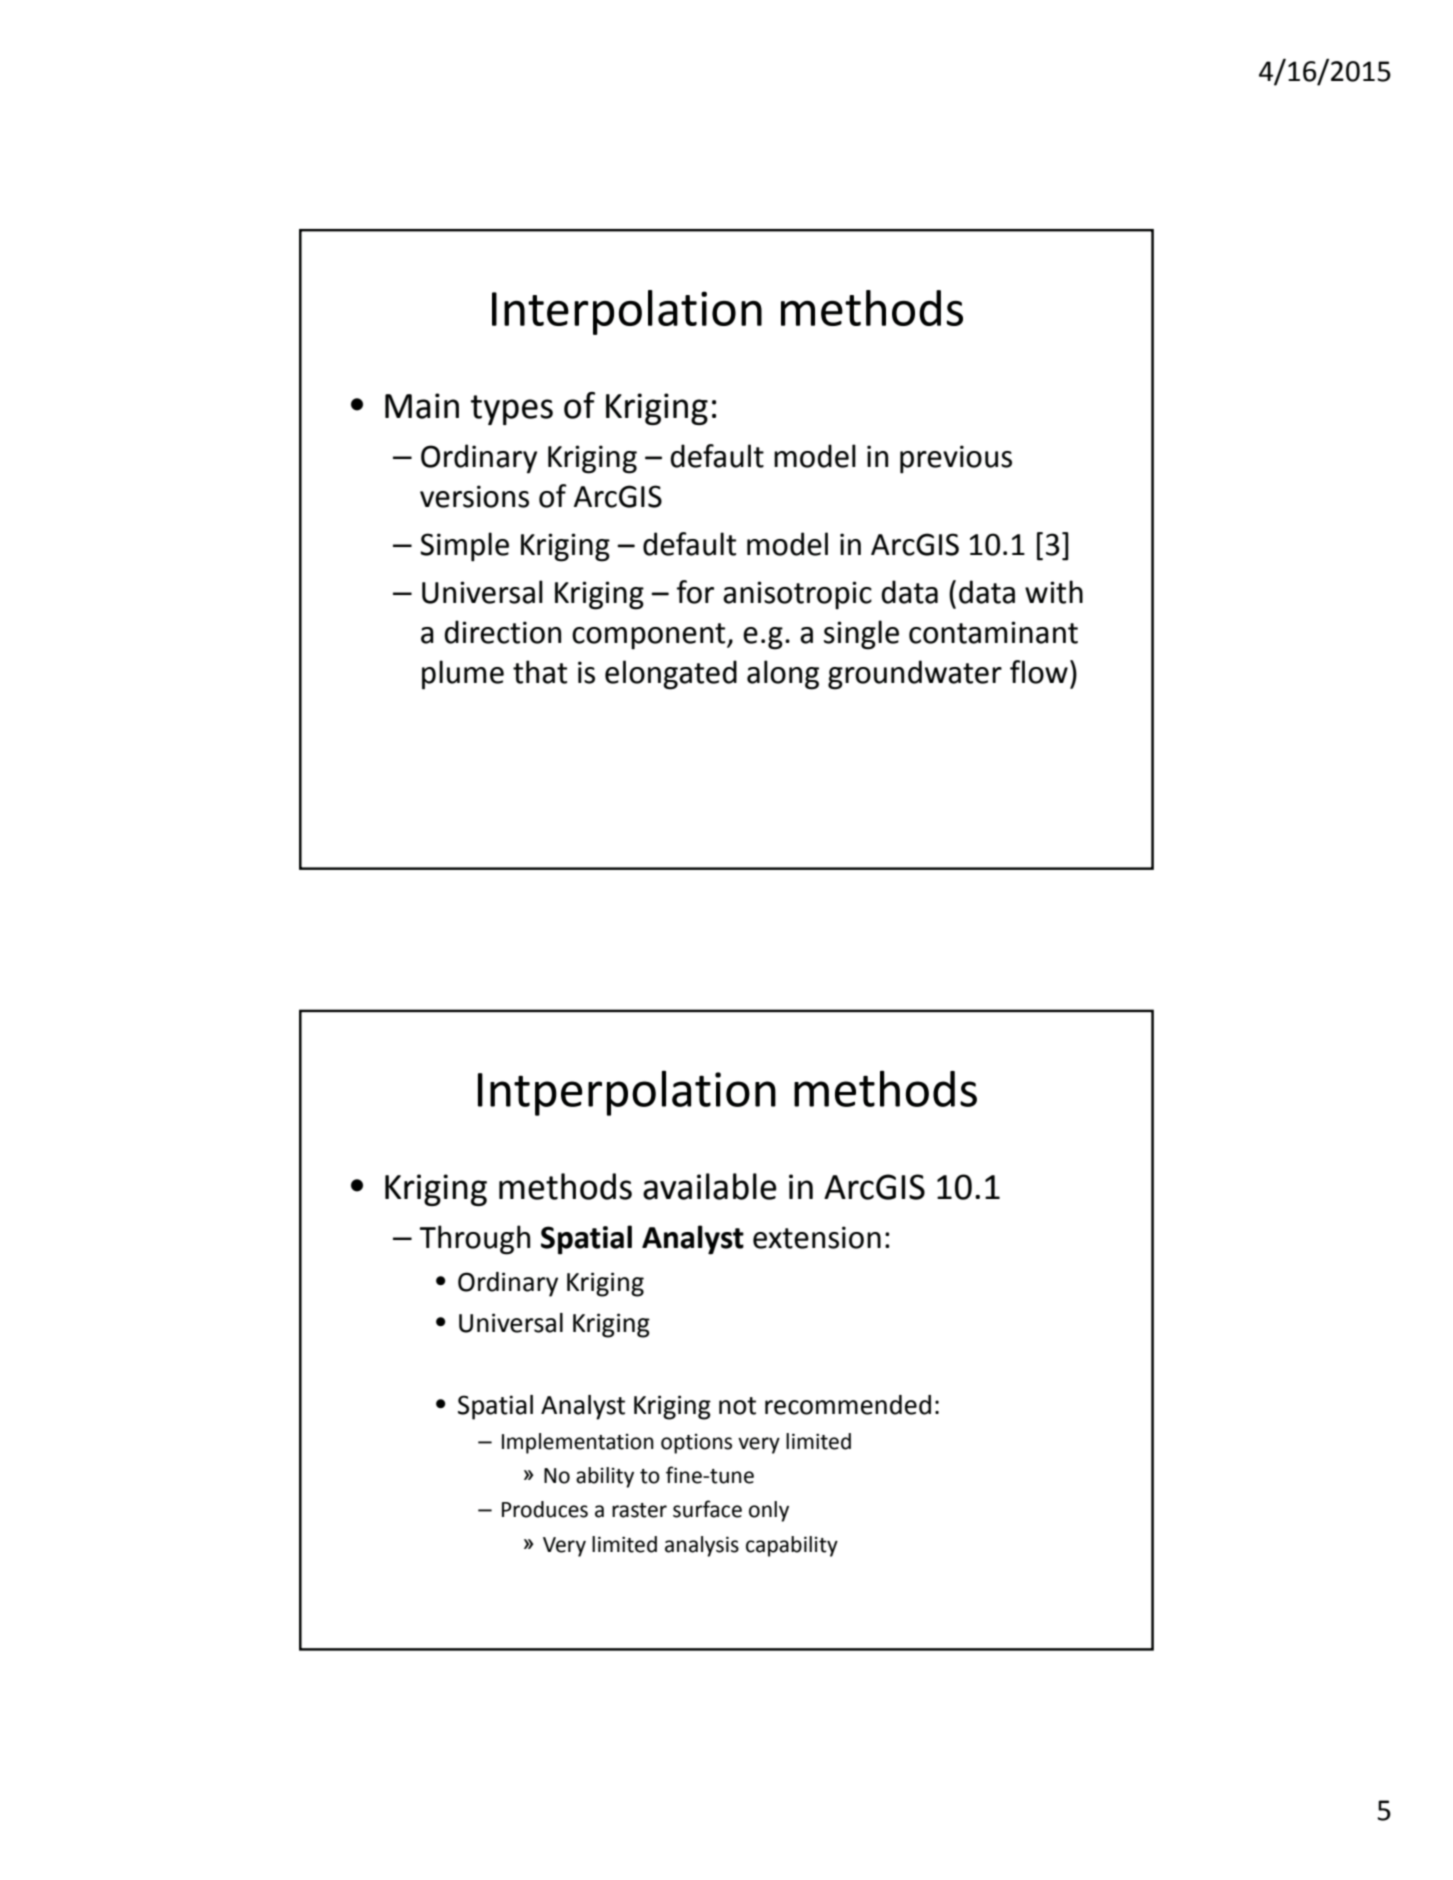 This screenshot has height=1880, width=1453. I want to click on along, so click(783, 675).
